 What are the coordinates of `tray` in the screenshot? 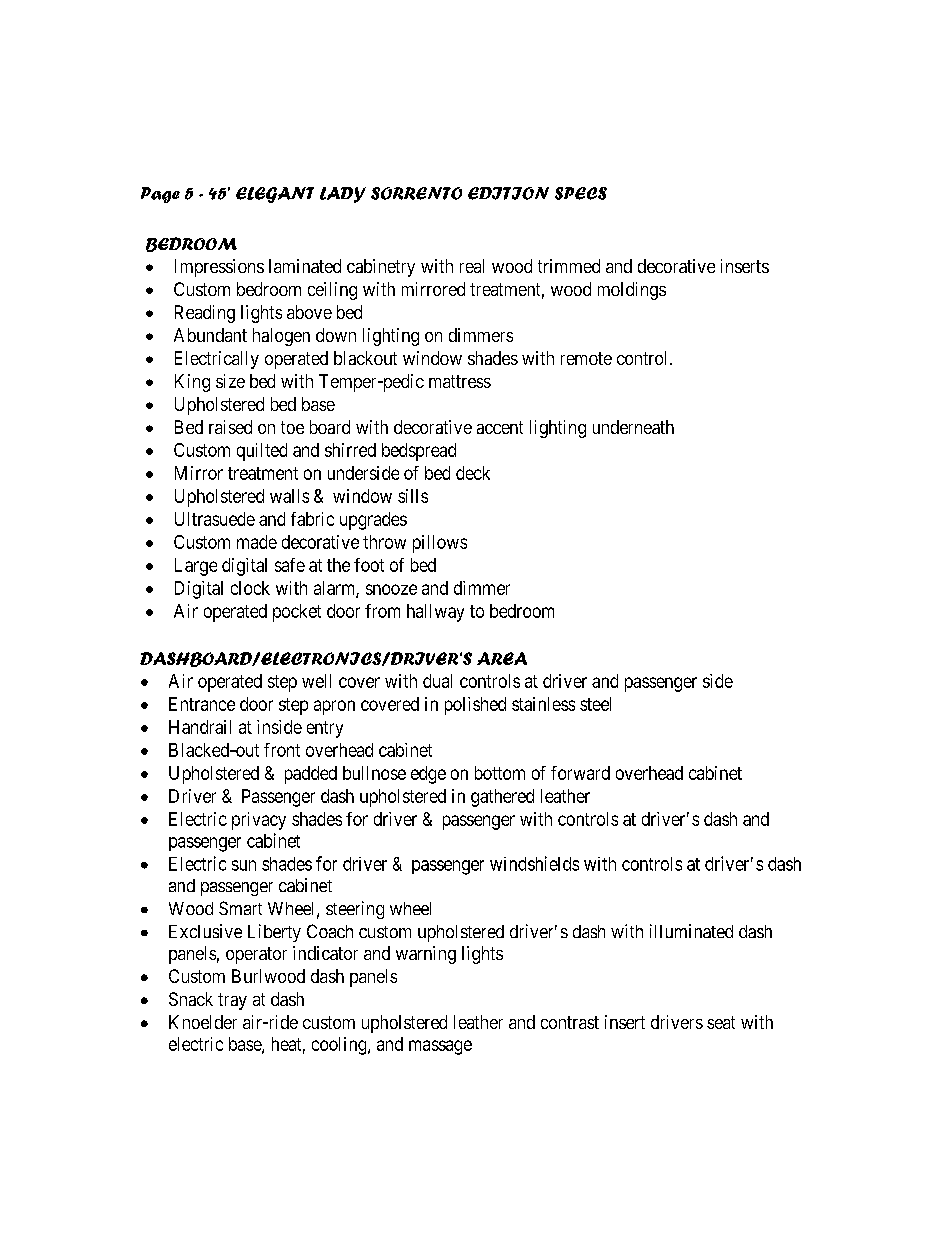 It's located at (232, 1001).
